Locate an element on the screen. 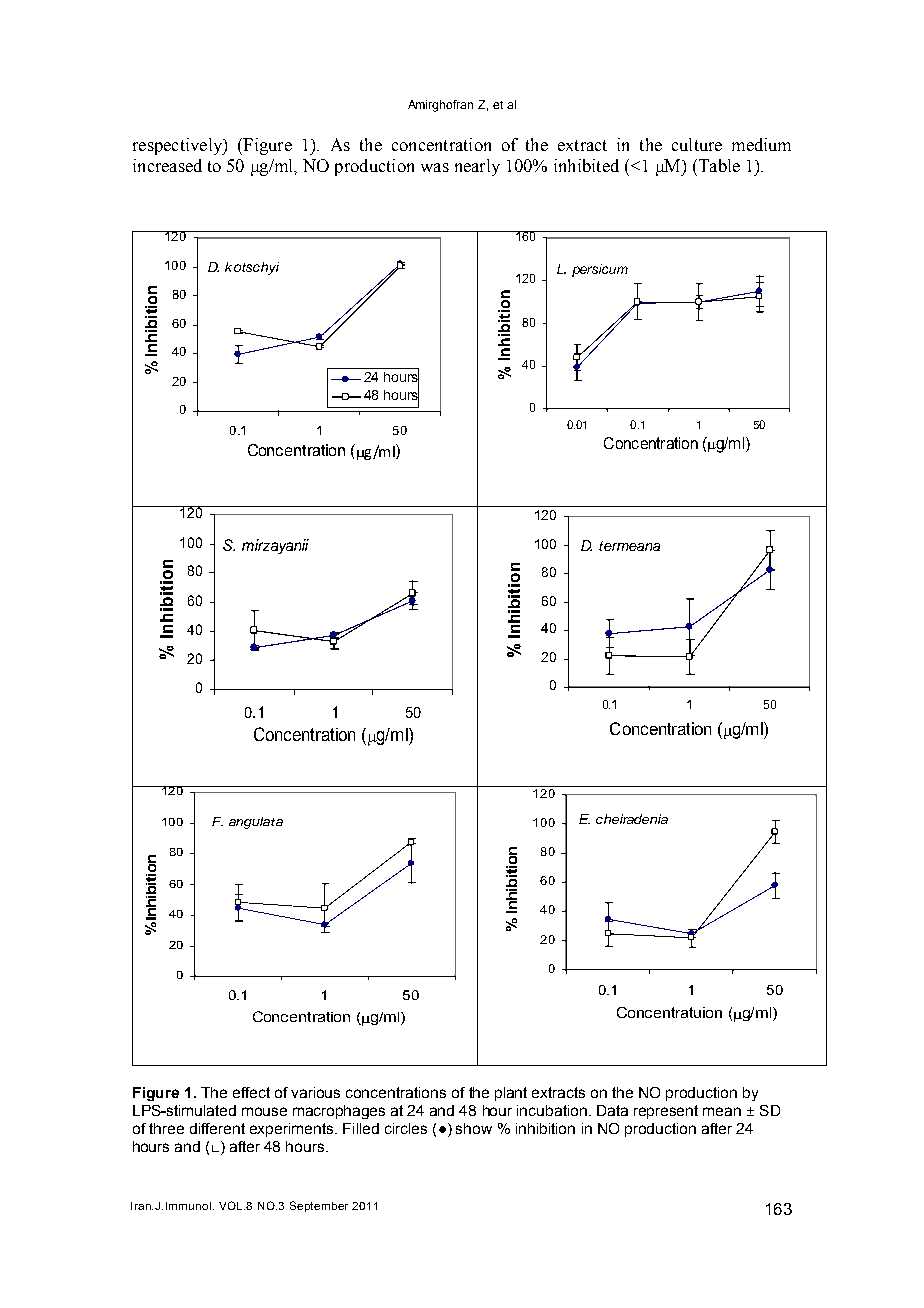 The height and width of the screenshot is (1308, 924). Table is located at coordinates (718, 165).
